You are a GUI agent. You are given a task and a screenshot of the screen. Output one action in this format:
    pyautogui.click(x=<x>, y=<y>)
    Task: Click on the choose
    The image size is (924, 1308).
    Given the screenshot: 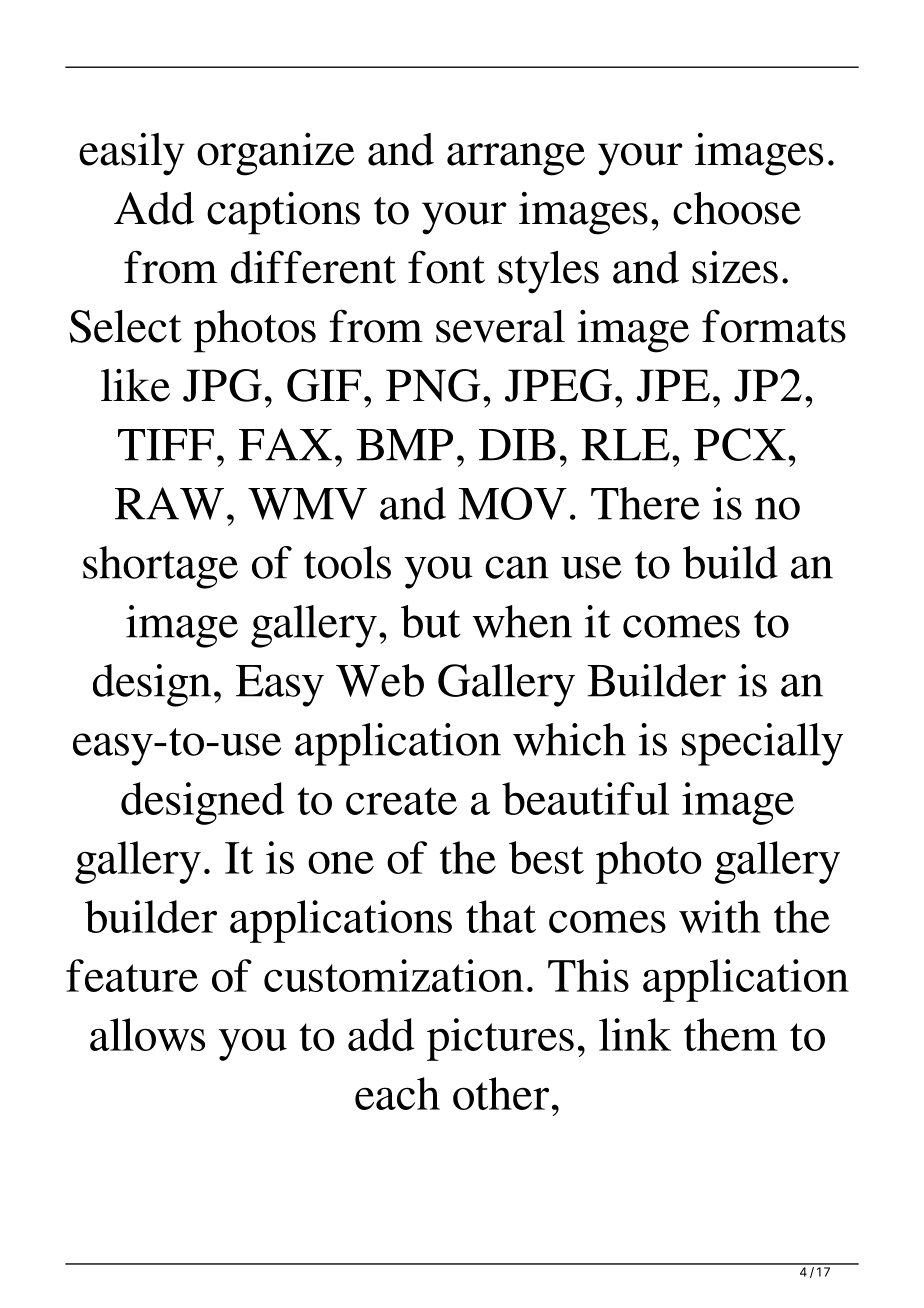 What is the action you would take?
    pyautogui.click(x=737, y=208)
